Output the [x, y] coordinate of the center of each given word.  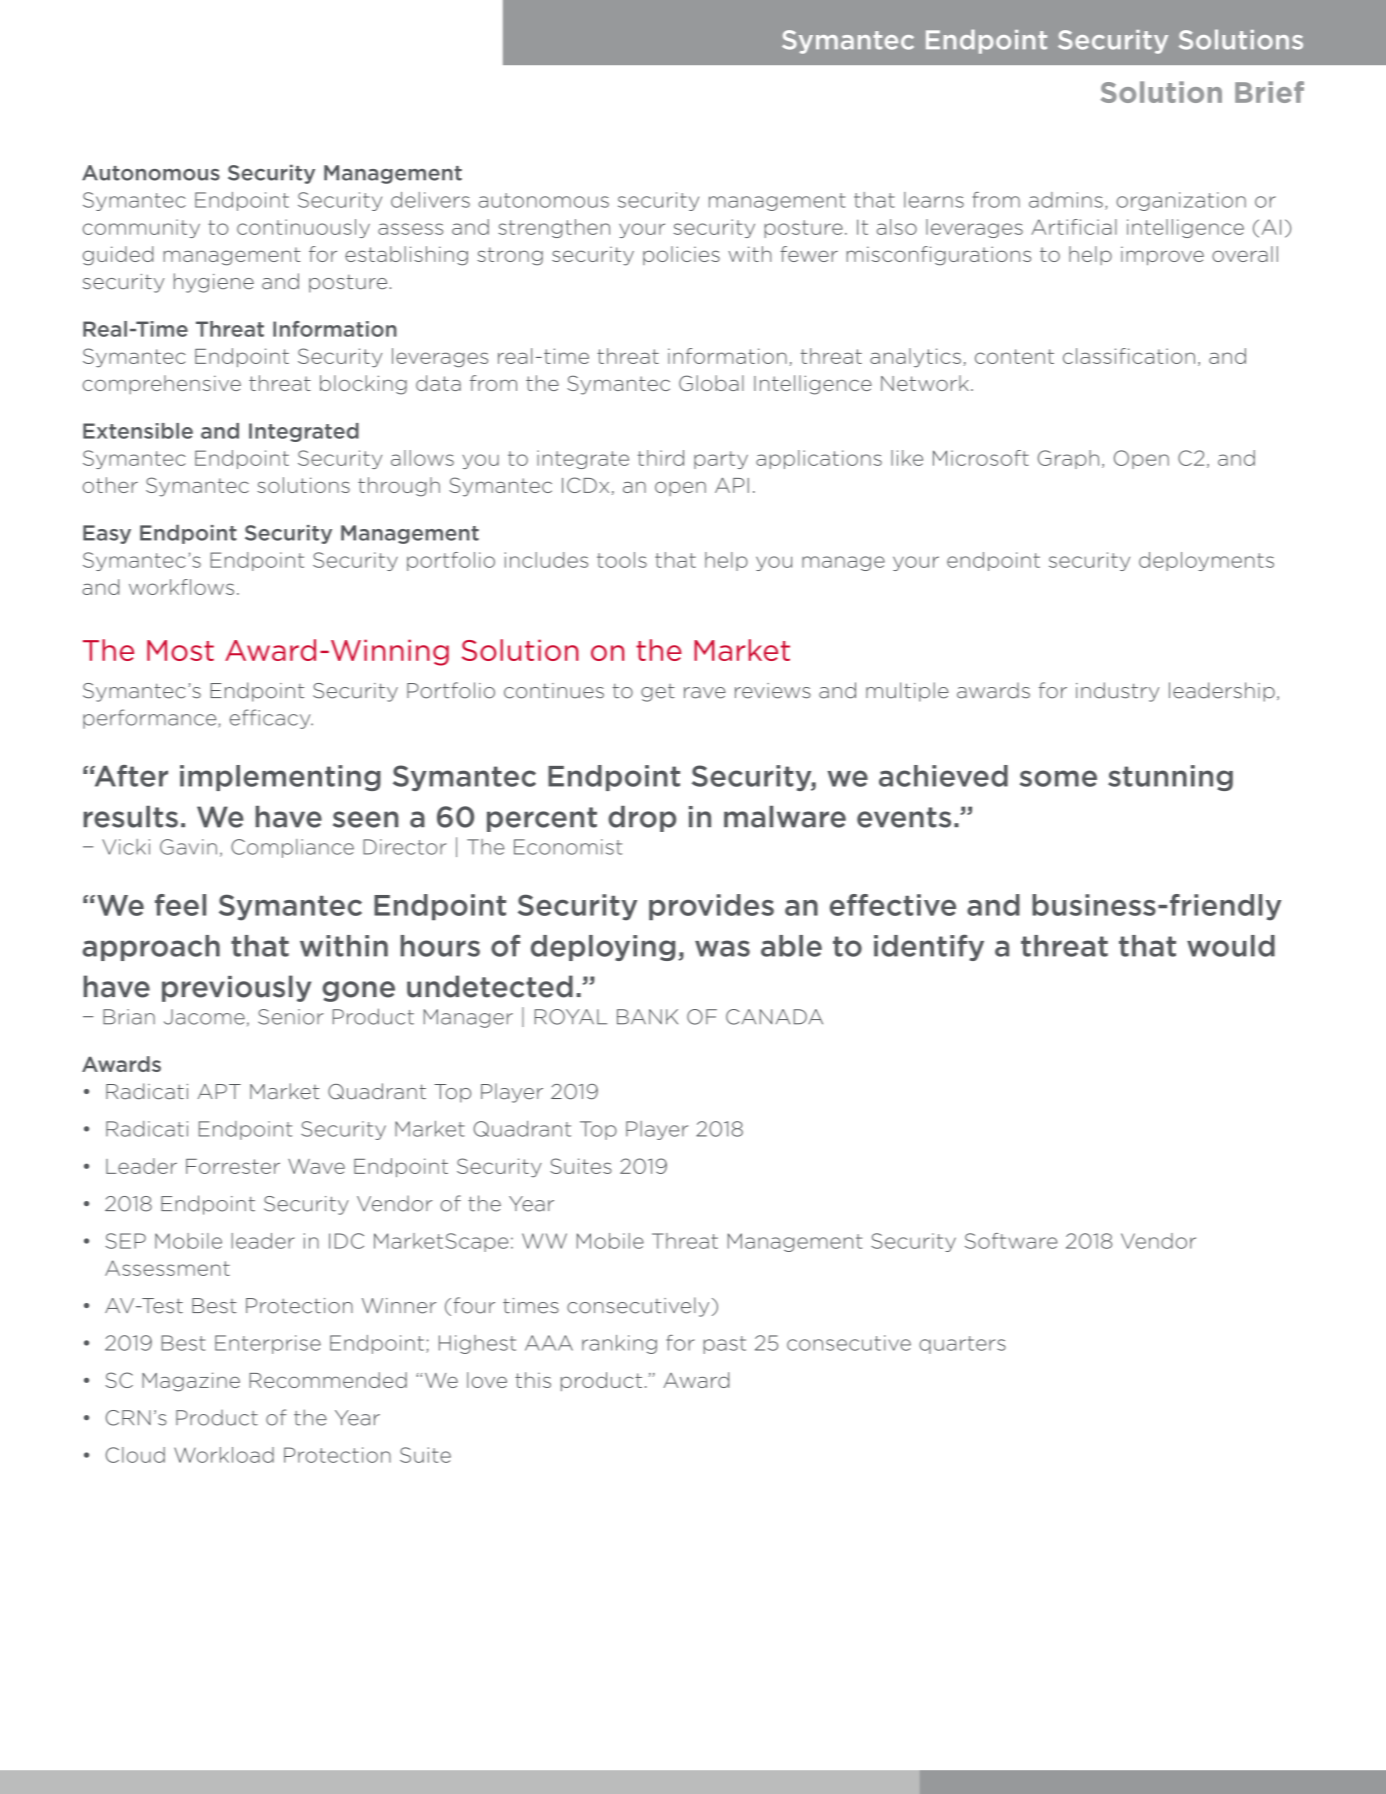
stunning [1170, 778]
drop [642, 819]
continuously [303, 228]
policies [681, 255]
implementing [280, 778]
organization [1181, 201]
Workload [224, 1455]
